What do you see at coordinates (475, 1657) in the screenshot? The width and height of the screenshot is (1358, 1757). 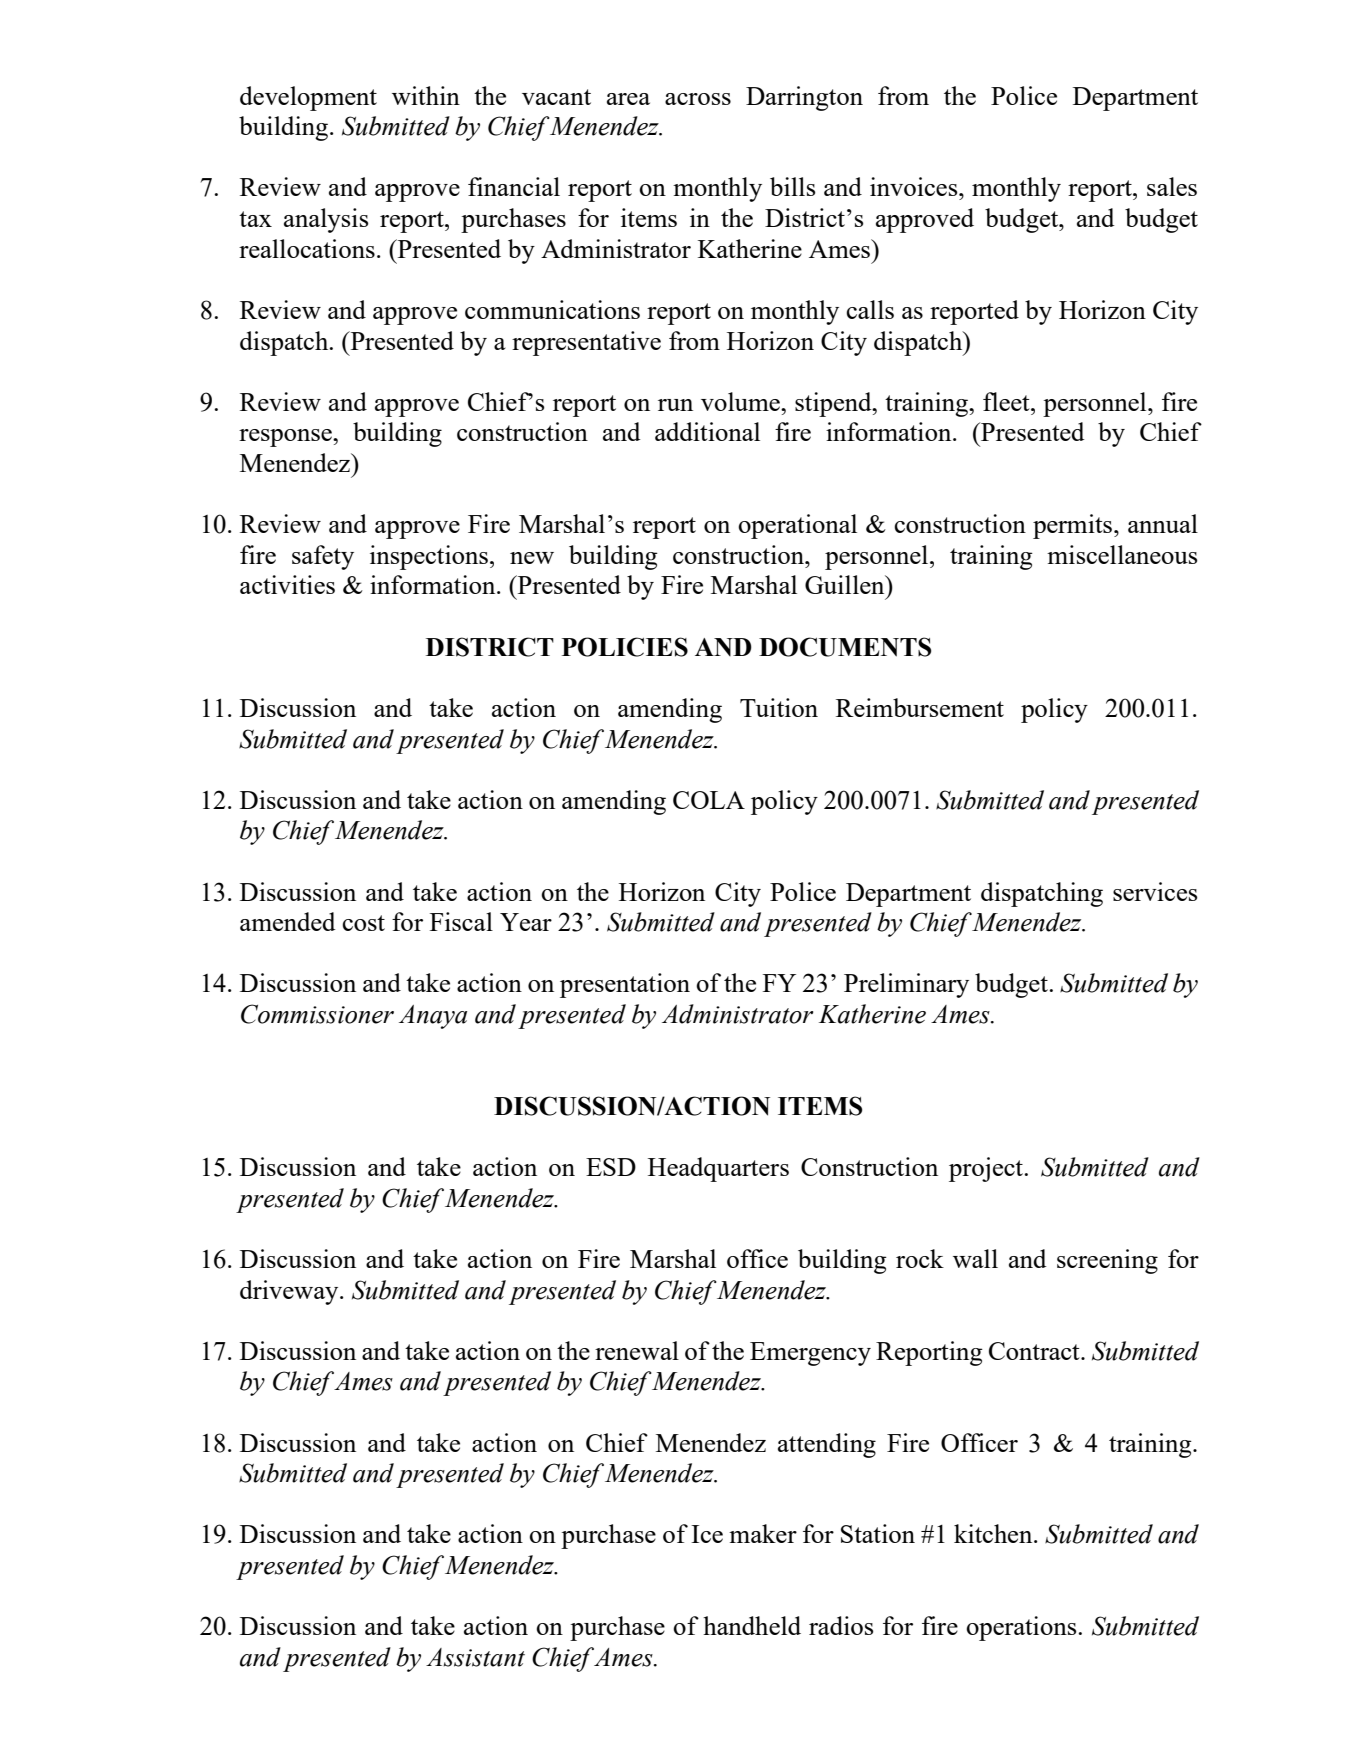 I see `Assistant` at bounding box center [475, 1657].
